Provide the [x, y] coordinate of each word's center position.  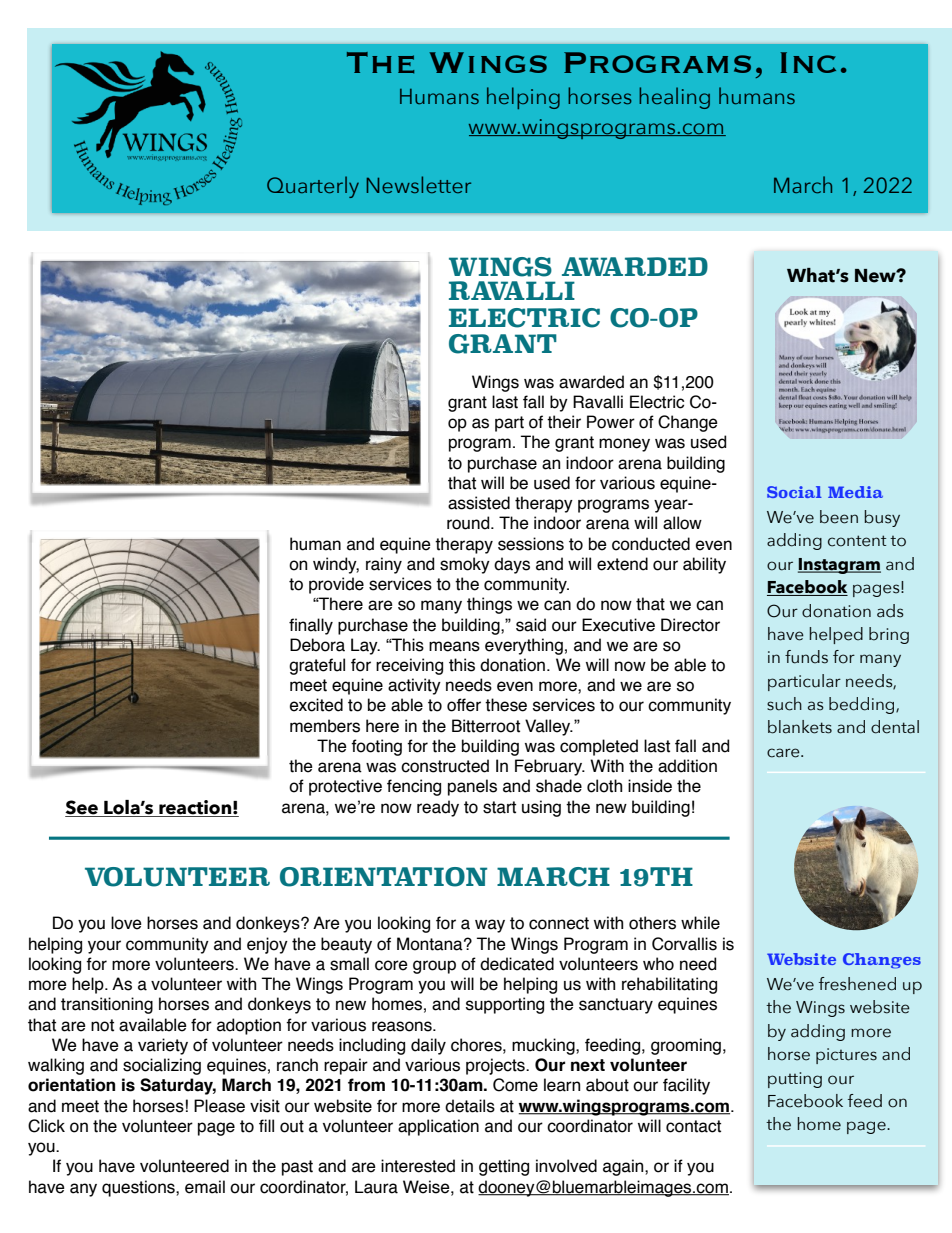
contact [693, 1126]
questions [139, 1188]
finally [311, 626]
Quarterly [313, 187]
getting [504, 1167]
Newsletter [419, 184]
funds [806, 657]
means [454, 646]
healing [674, 98]
